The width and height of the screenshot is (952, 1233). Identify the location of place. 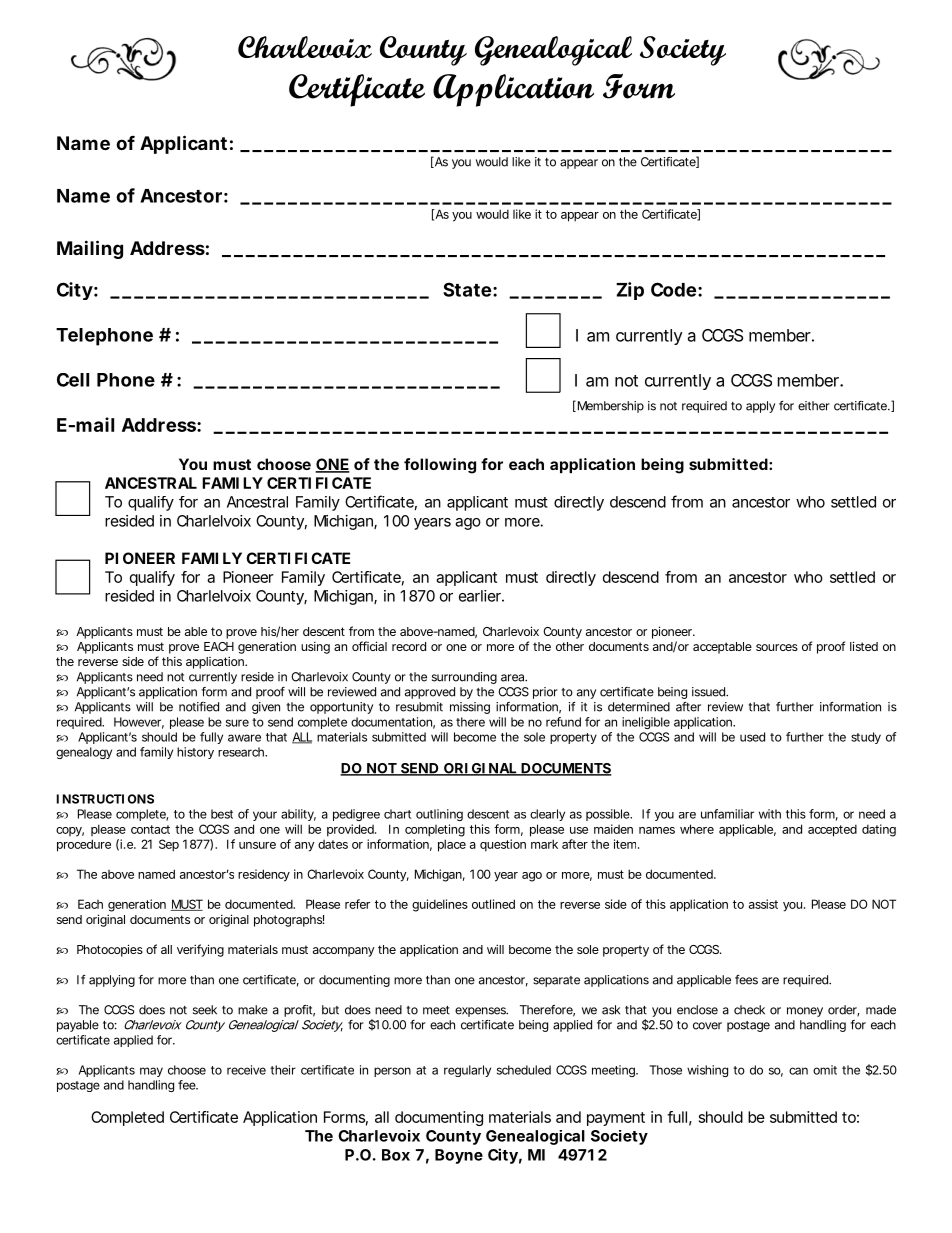
(452, 845).
